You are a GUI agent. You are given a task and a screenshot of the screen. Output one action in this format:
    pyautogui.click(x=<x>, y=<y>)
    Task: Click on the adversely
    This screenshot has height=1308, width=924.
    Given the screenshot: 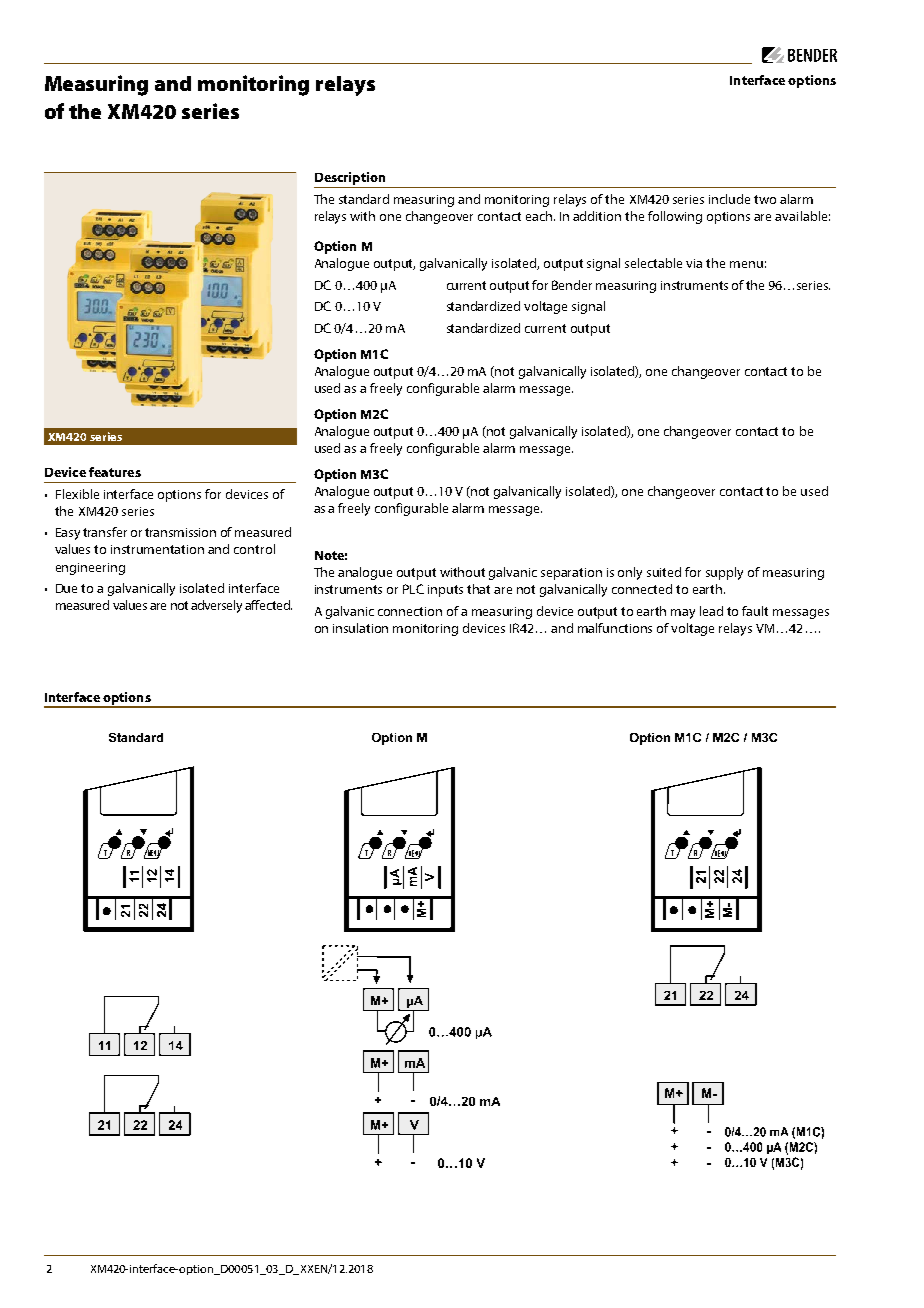 What is the action you would take?
    pyautogui.click(x=216, y=606)
